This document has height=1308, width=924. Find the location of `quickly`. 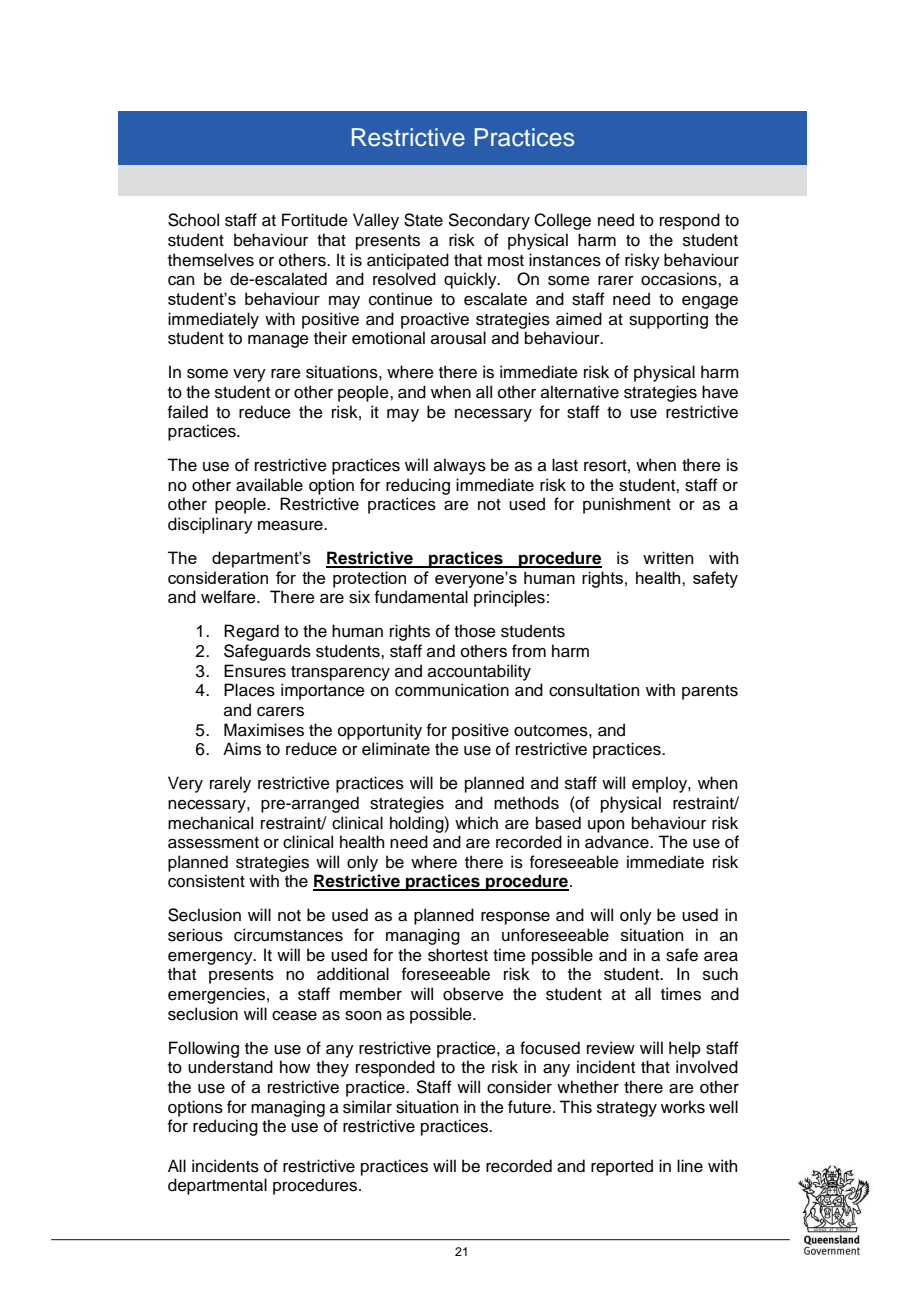

quickly is located at coordinates (471, 280).
